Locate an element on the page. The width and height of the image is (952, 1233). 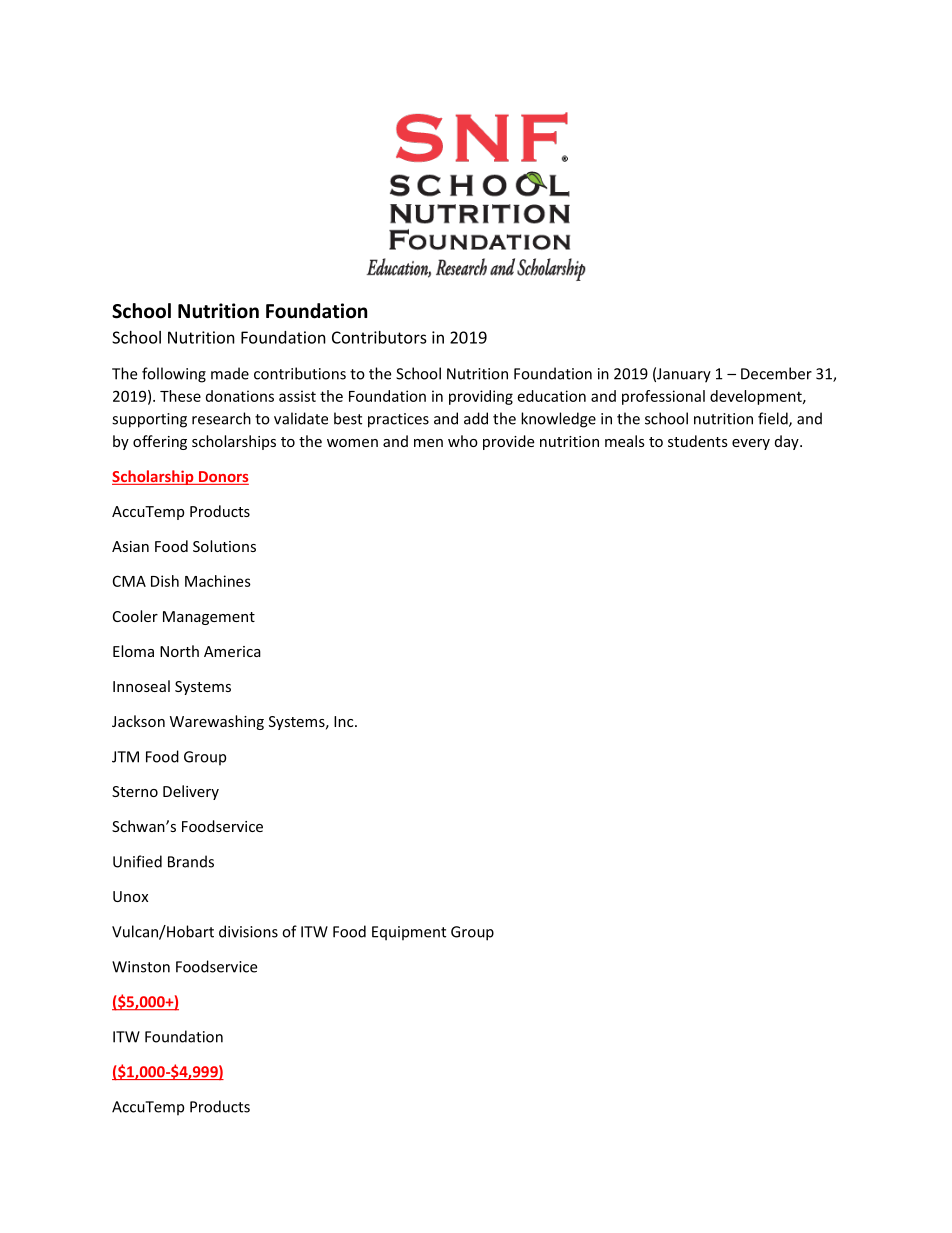
Jackson is located at coordinates (138, 721).
